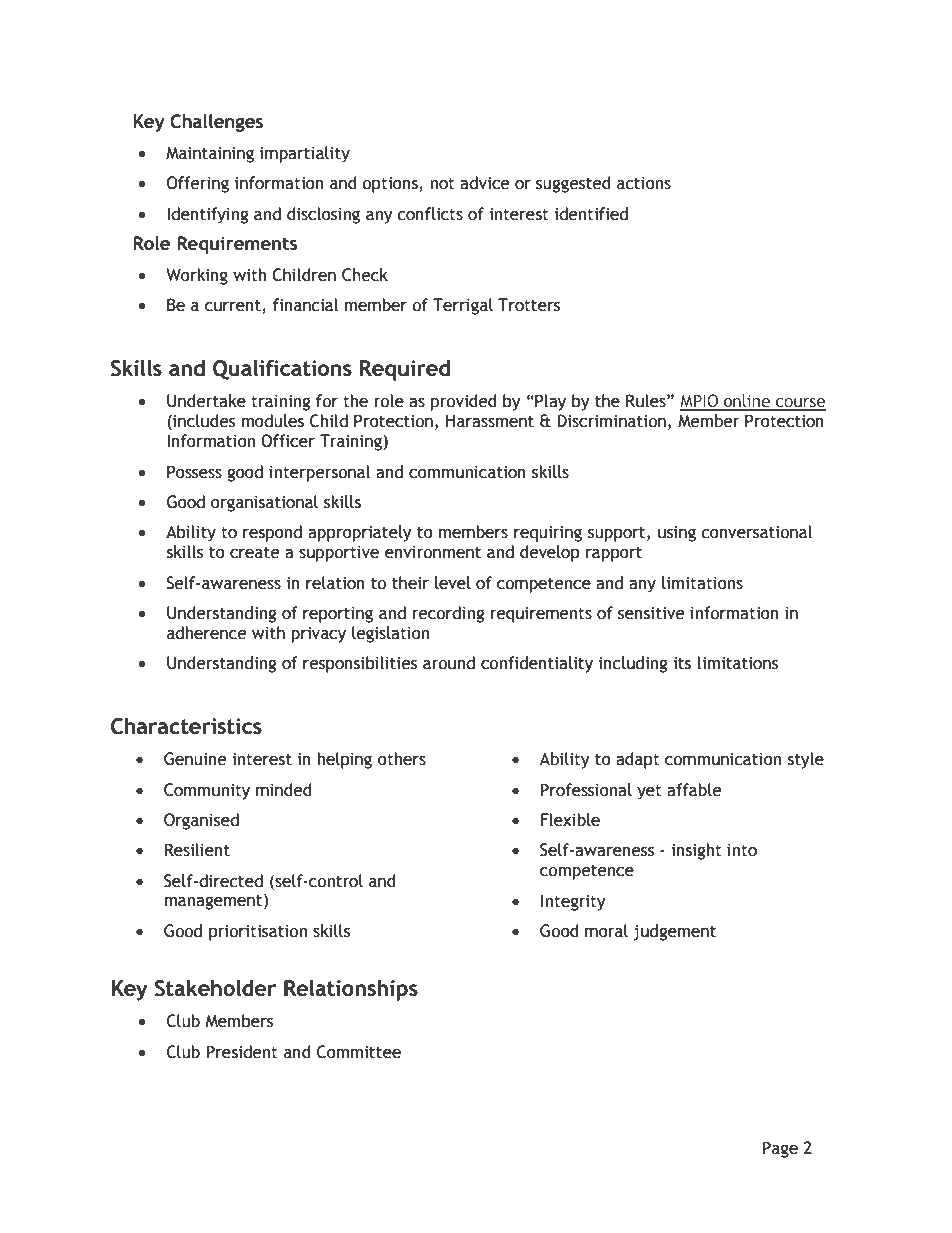 This page has height=1233, width=952. What do you see at coordinates (490, 421) in the page?
I see `Harassment` at bounding box center [490, 421].
